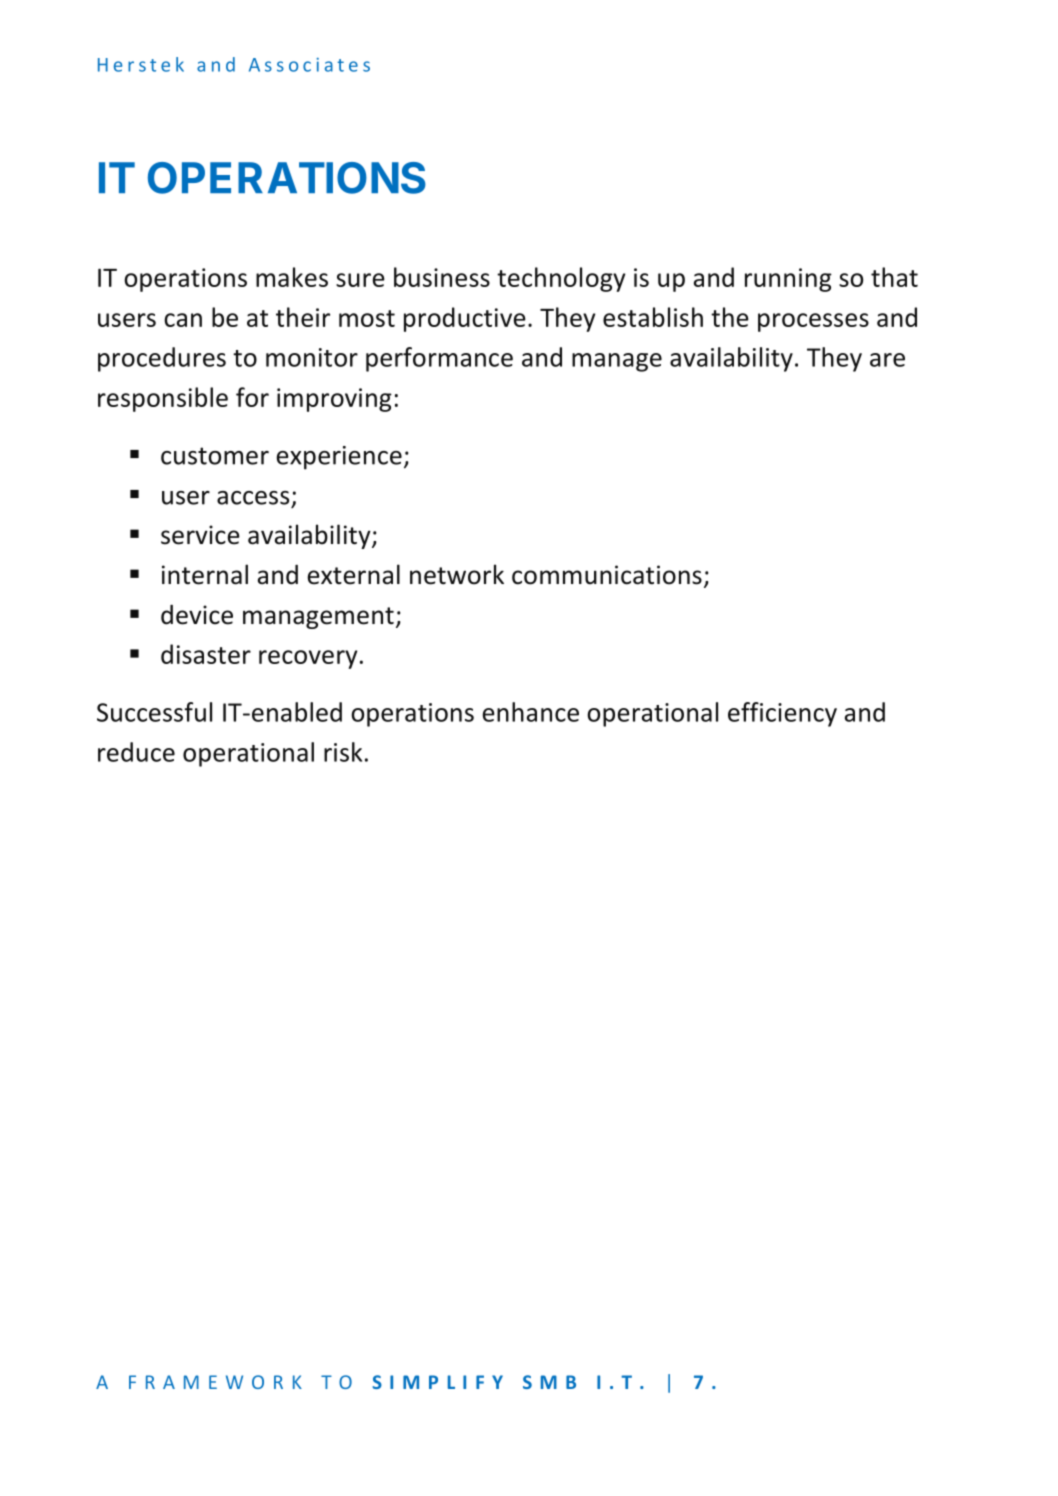  Describe the element at coordinates (788, 280) in the document. I see `running` at that location.
